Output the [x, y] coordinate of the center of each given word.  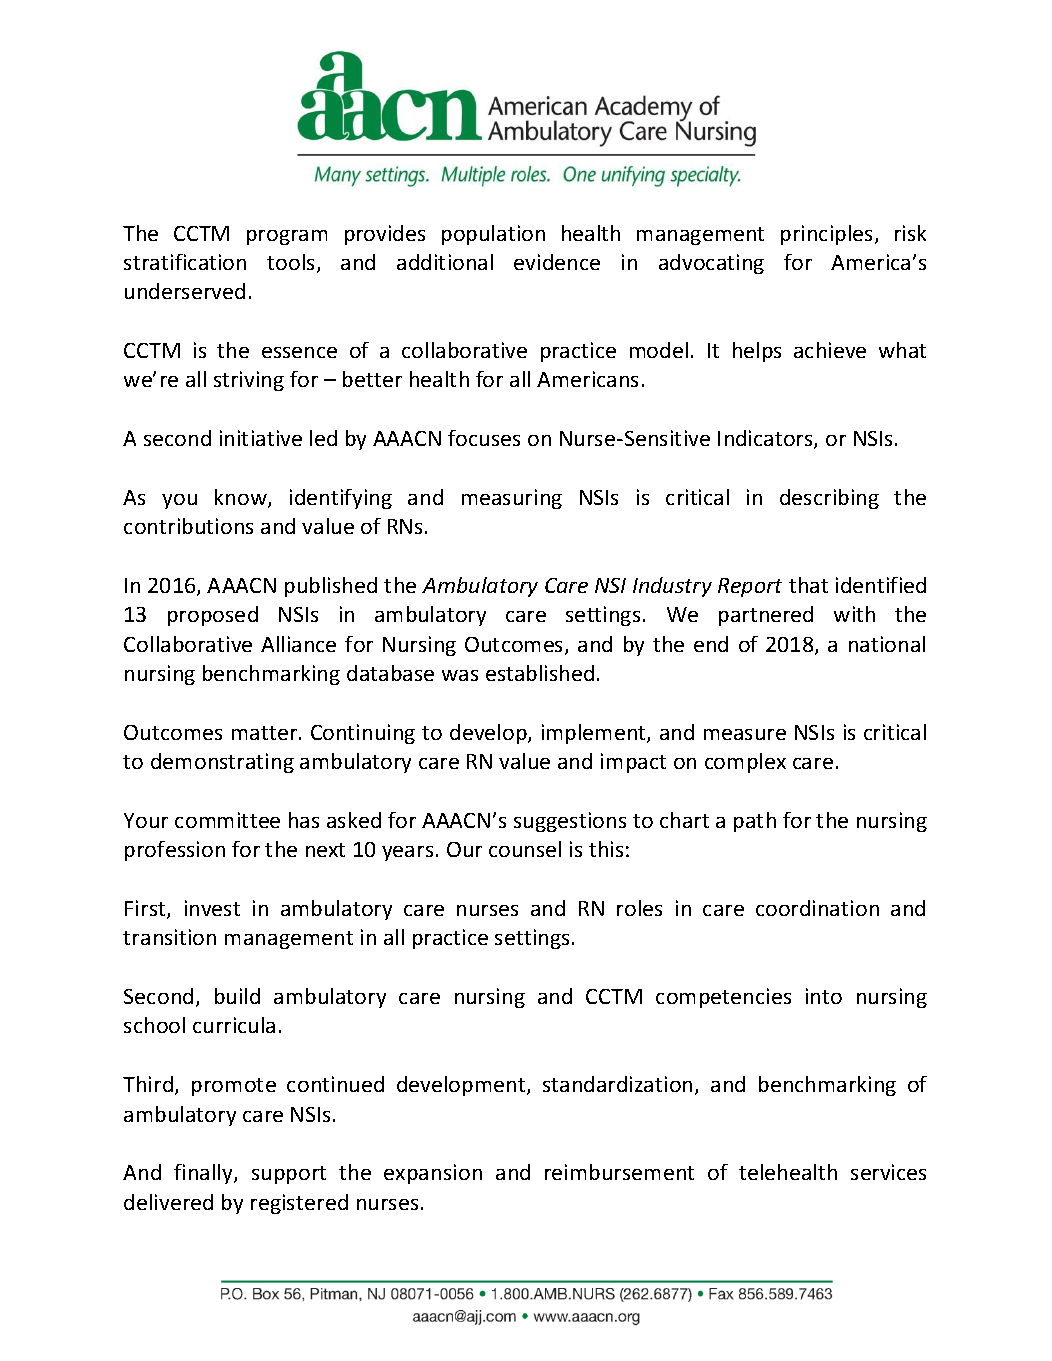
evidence [557, 262]
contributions [188, 526]
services [888, 1172]
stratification [185, 262]
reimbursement [619, 1172]
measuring [512, 499]
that [808, 585]
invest [212, 908]
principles [828, 235]
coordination [817, 908]
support [289, 1175]
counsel [525, 849]
